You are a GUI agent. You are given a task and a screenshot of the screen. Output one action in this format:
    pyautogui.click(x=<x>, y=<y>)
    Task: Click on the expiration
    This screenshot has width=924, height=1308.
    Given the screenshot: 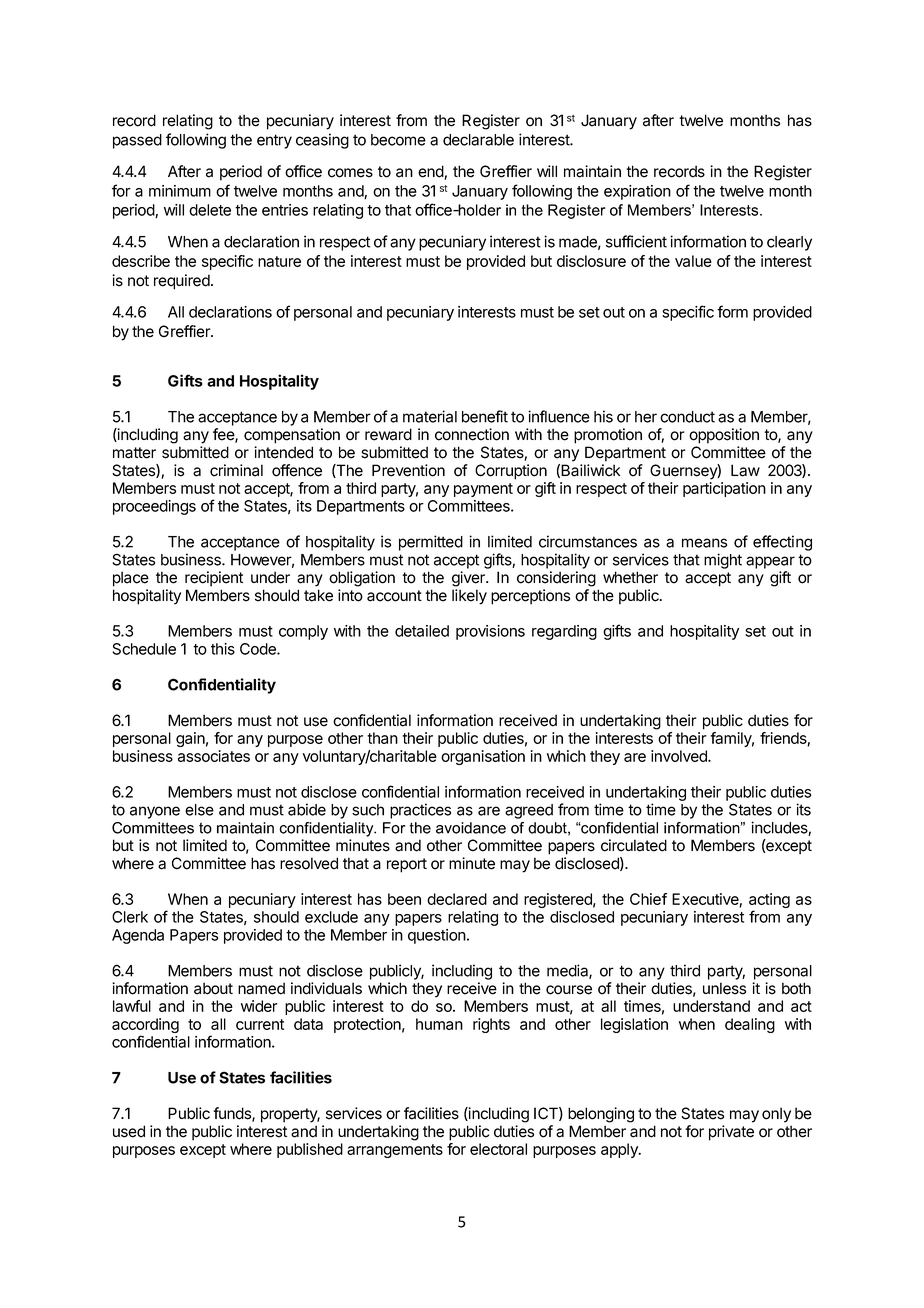 What is the action you would take?
    pyautogui.click(x=637, y=192)
